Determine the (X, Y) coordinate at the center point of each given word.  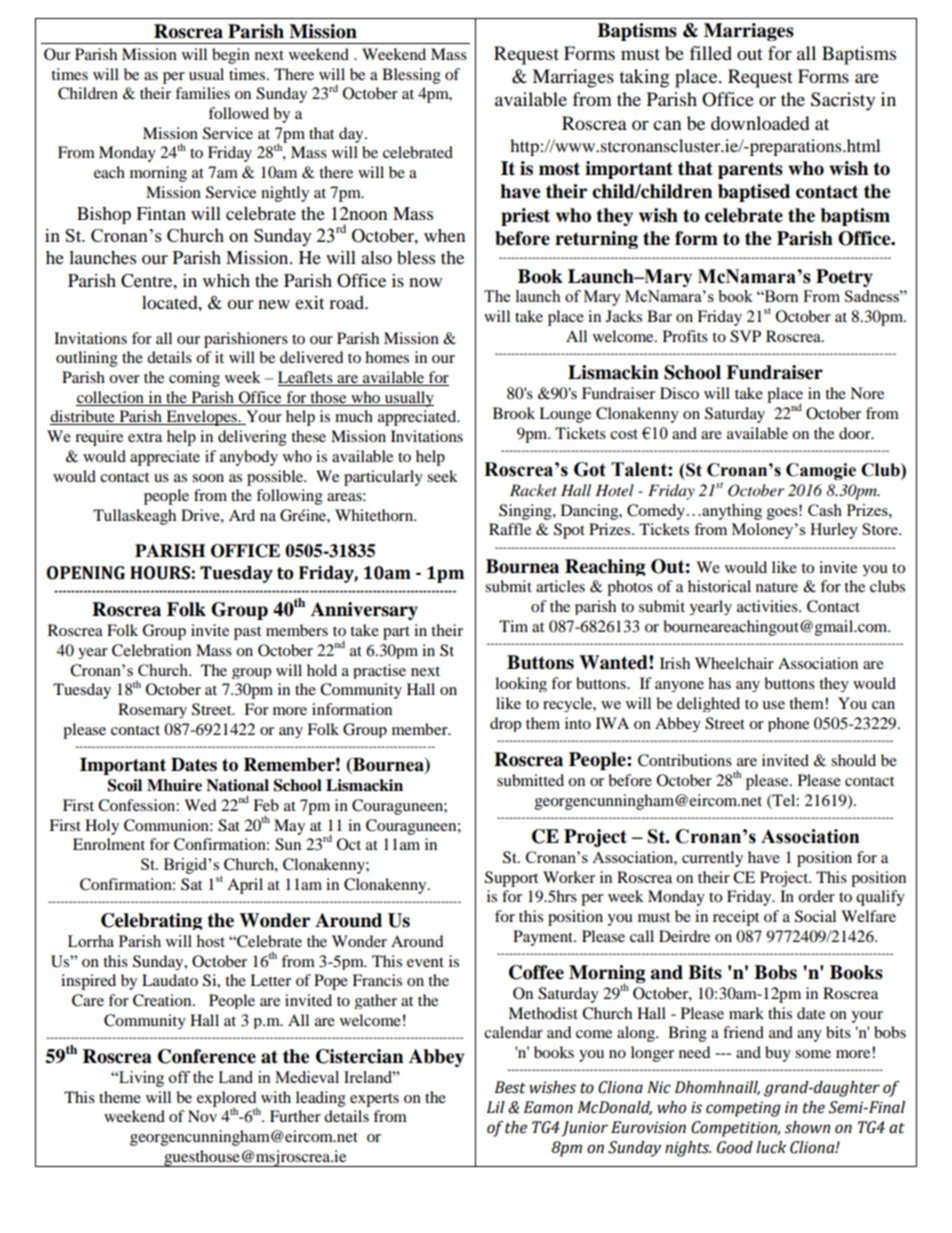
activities (768, 606)
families (202, 93)
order (816, 896)
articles (560, 586)
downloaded (760, 123)
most (559, 169)
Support (511, 879)
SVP (745, 336)
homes (387, 357)
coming (194, 379)
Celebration (151, 650)
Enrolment (109, 844)
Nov (202, 1116)
